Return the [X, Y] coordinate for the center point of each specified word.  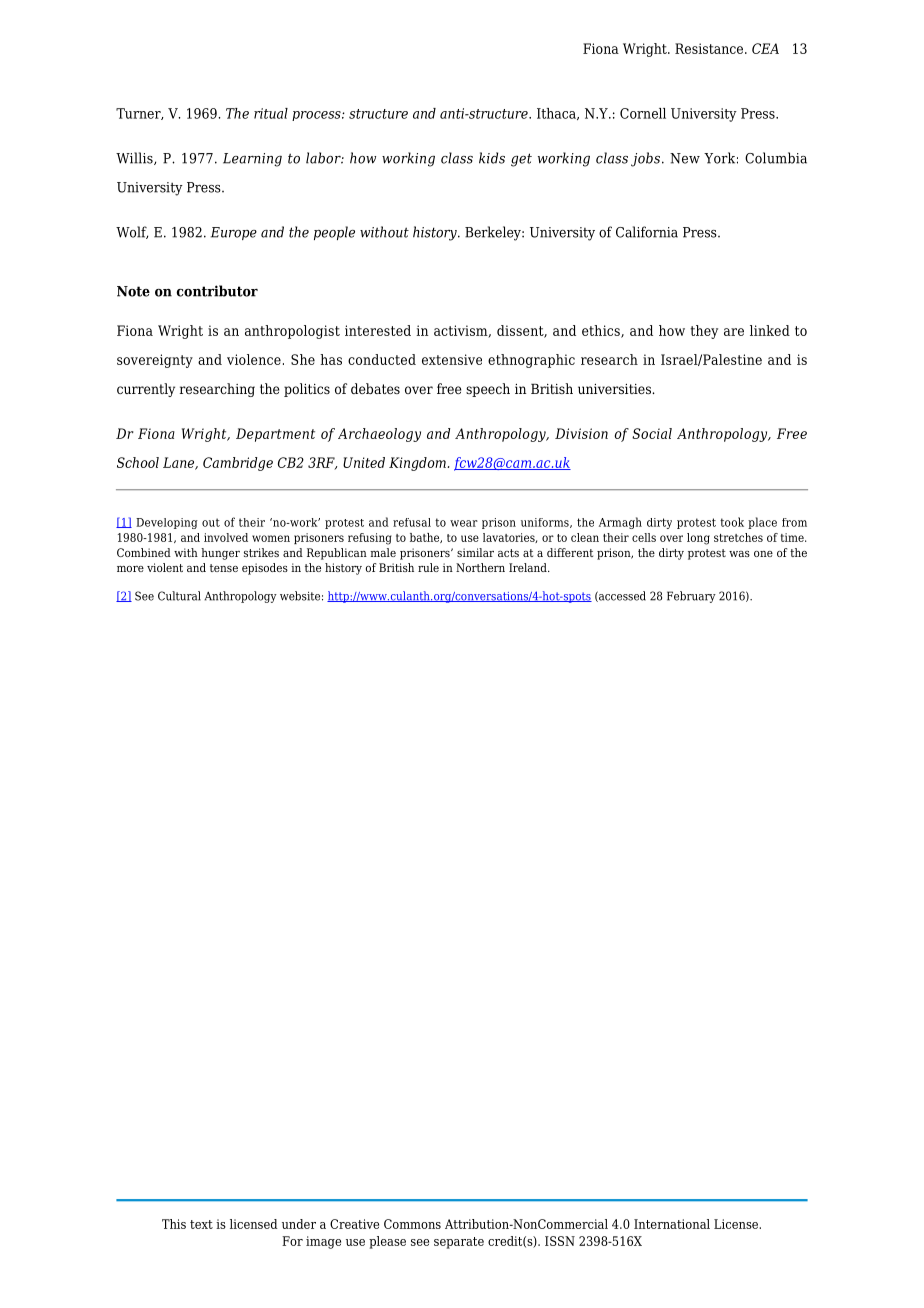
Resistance [710, 48]
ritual [271, 113]
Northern [480, 567]
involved [226, 537]
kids [492, 158]
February [691, 597]
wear [464, 523]
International [672, 1224]
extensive [452, 359]
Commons [412, 1224]
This [174, 1224]
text [201, 1224]
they [704, 332]
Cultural [179, 596]
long [698, 539]
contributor [217, 291]
